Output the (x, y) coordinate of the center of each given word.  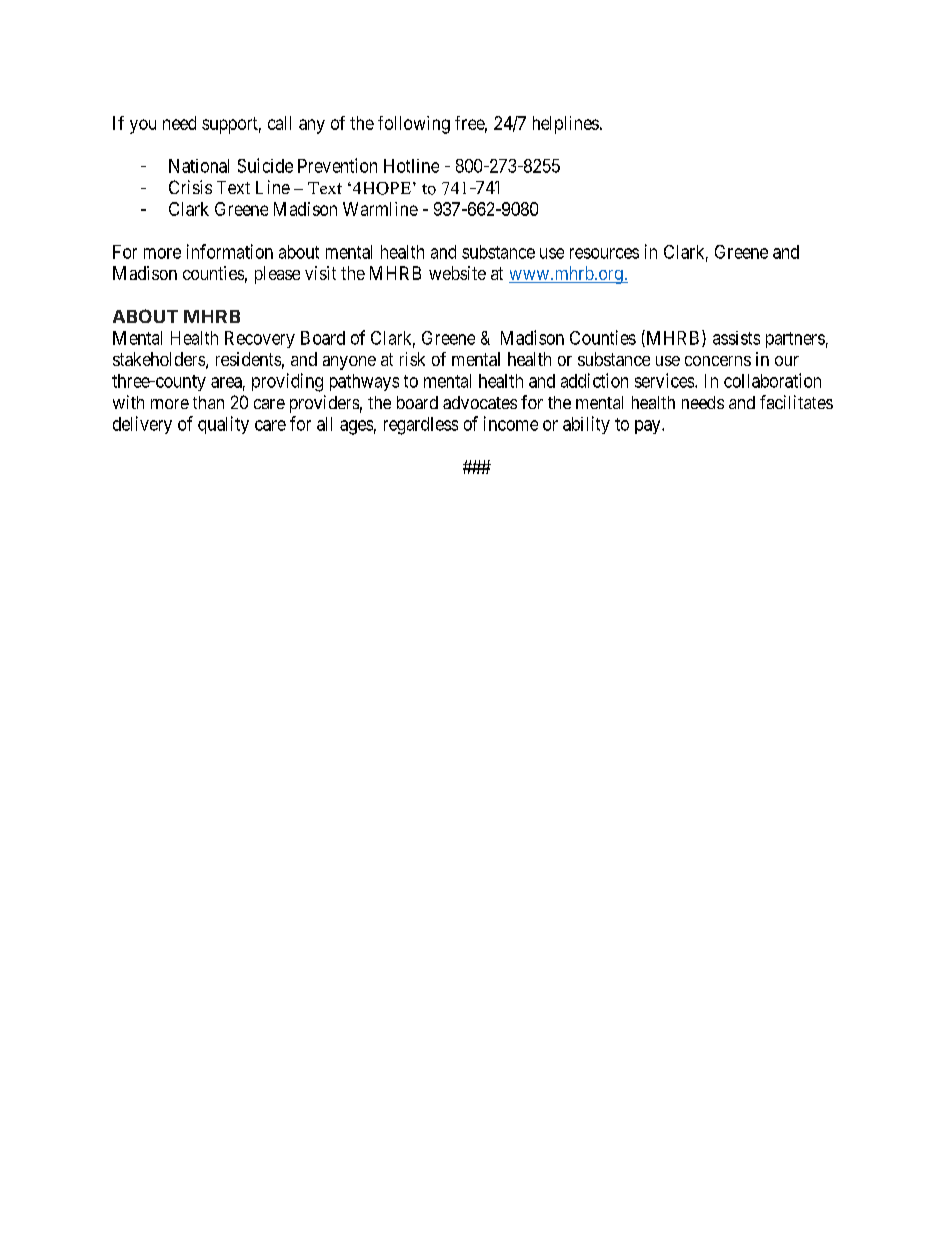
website (457, 273)
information (230, 251)
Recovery (260, 339)
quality (223, 425)
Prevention (337, 165)
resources (604, 253)
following (414, 125)
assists (736, 338)
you (143, 126)
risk (412, 359)
